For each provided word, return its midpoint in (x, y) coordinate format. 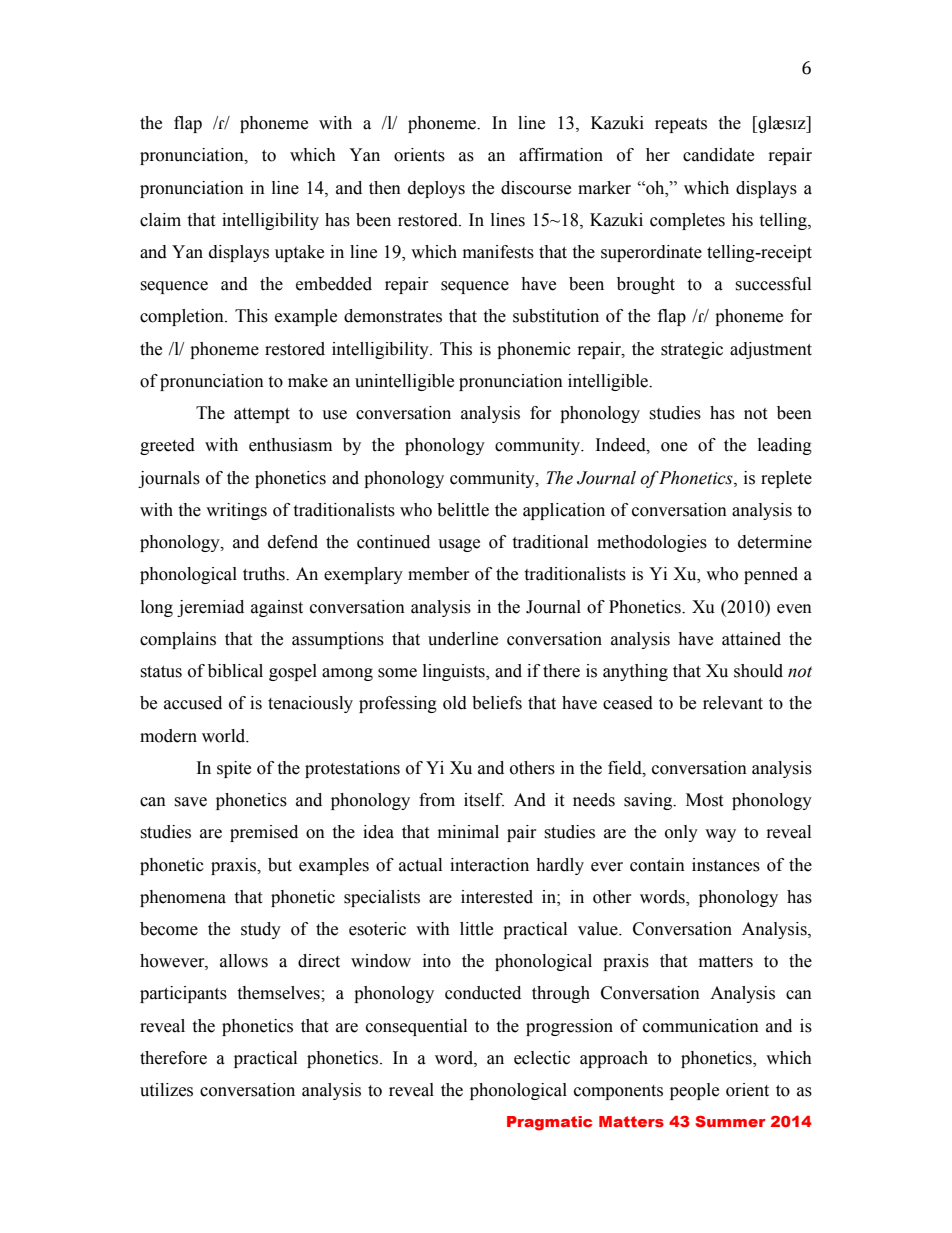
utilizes (166, 1090)
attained (751, 639)
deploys (436, 189)
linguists (455, 672)
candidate (718, 155)
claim (160, 220)
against (277, 608)
